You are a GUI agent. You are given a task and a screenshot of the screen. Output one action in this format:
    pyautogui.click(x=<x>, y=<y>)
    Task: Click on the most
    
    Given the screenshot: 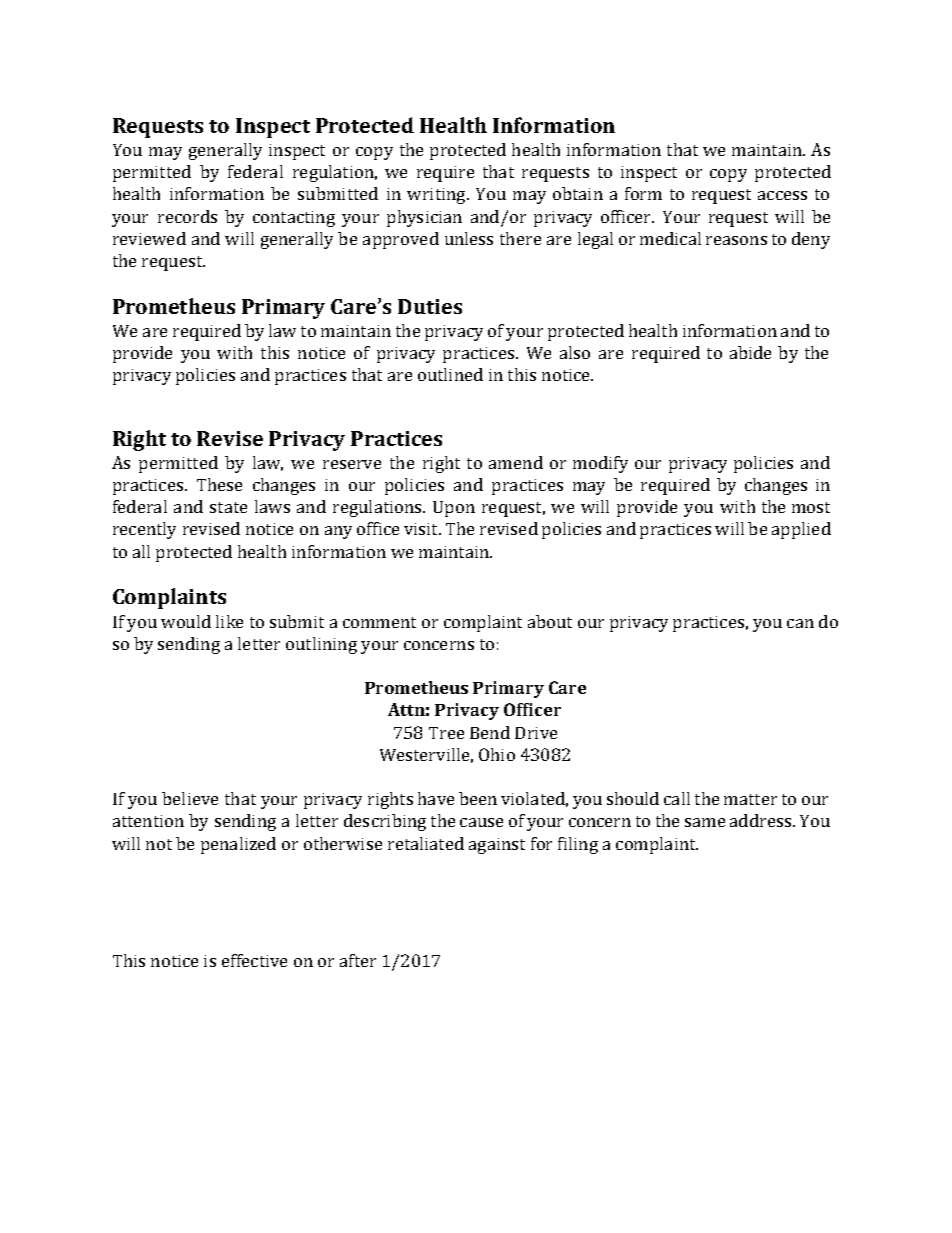 What is the action you would take?
    pyautogui.click(x=811, y=507)
